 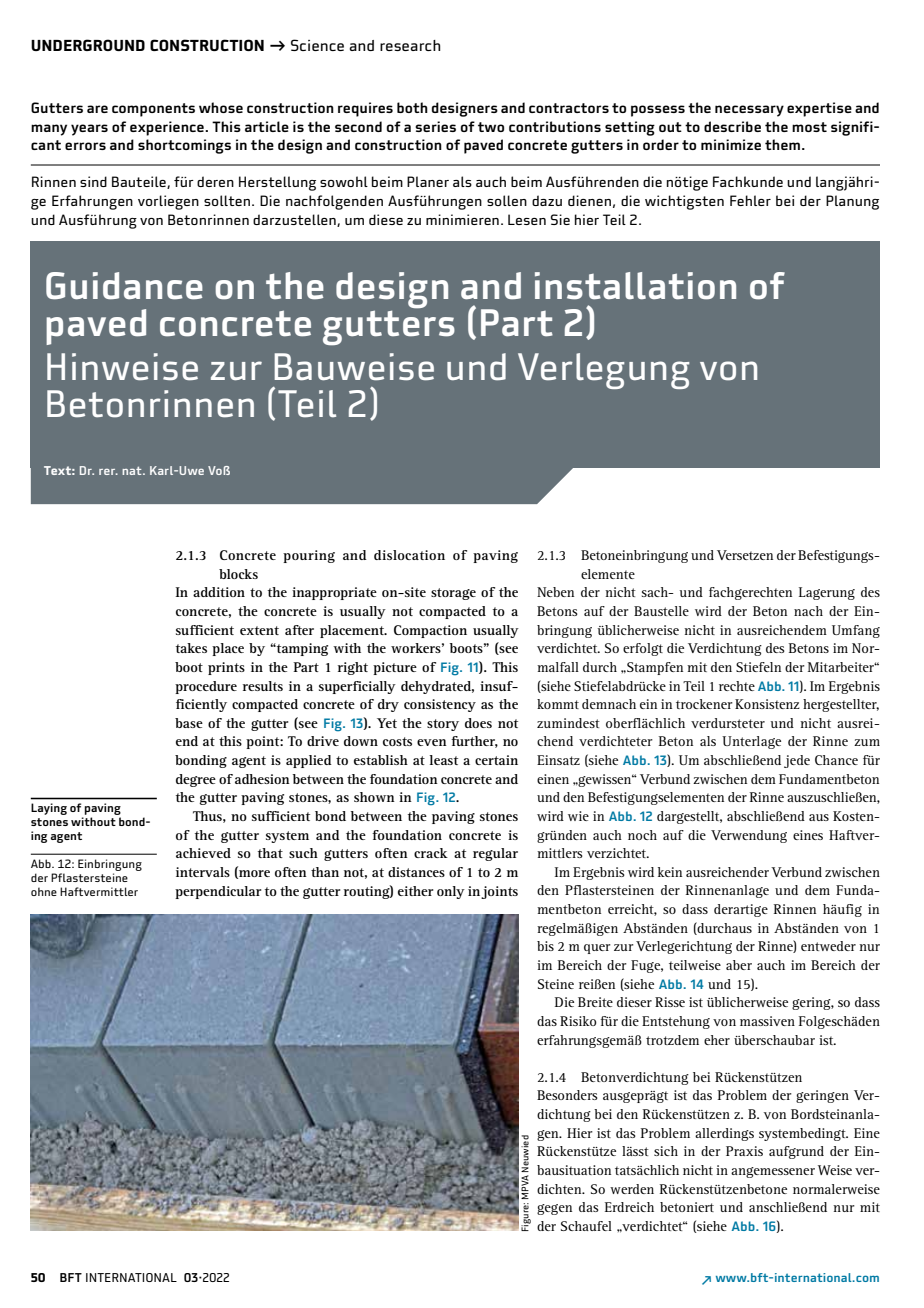 I want to click on components, so click(x=153, y=110).
